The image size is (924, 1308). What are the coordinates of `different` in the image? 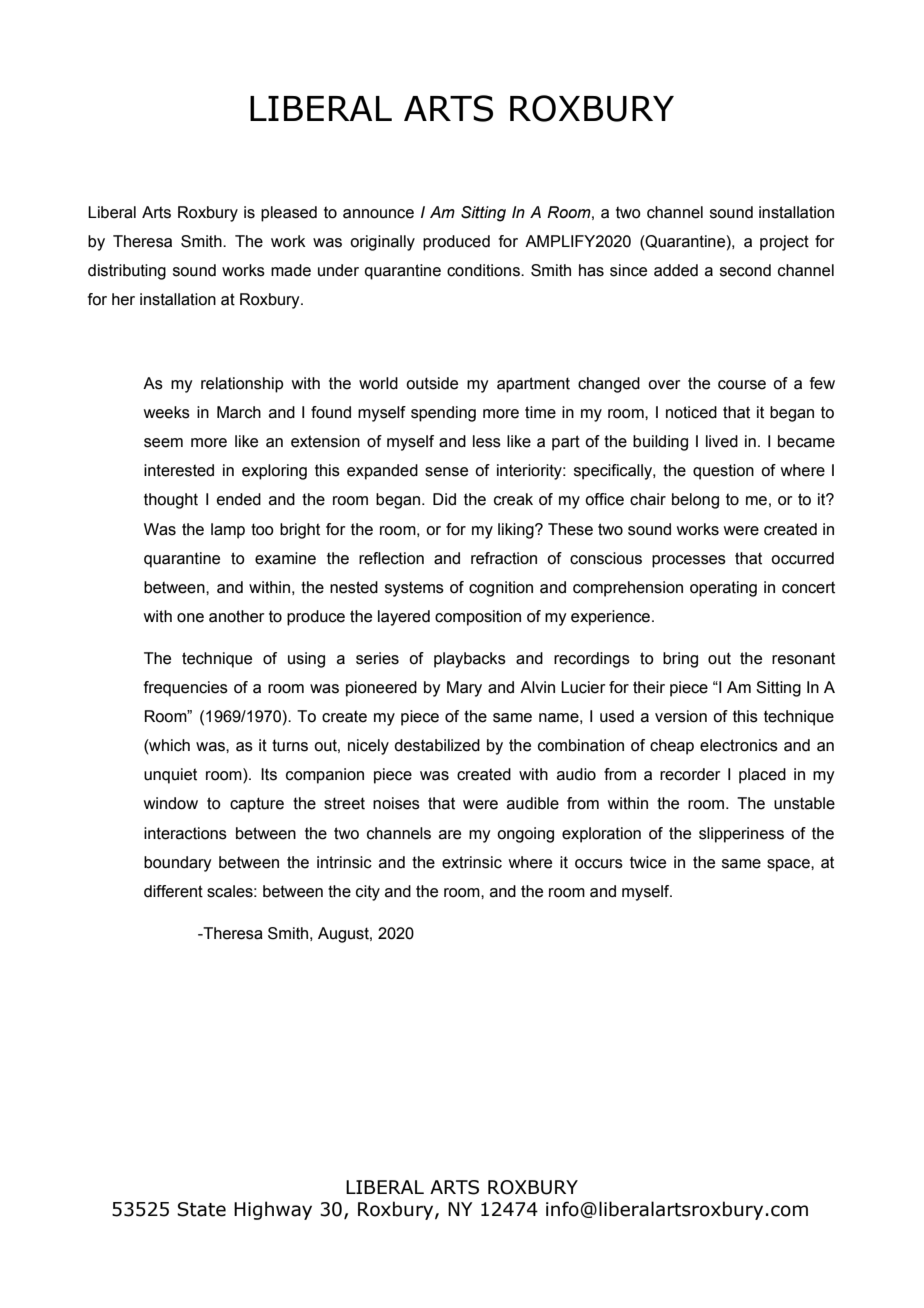 It's located at (173, 891).
